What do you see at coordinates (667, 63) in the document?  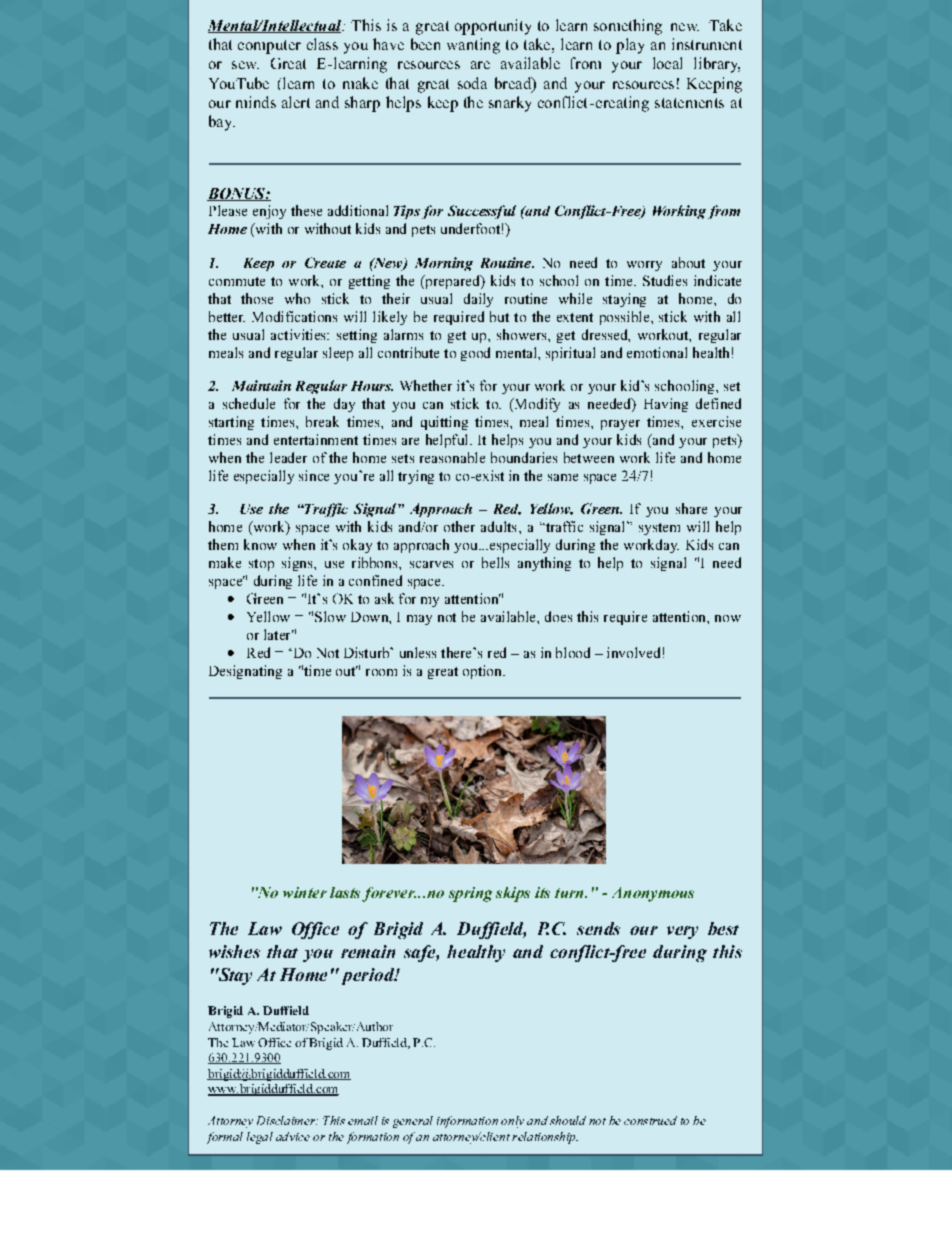 I see `local` at bounding box center [667, 63].
